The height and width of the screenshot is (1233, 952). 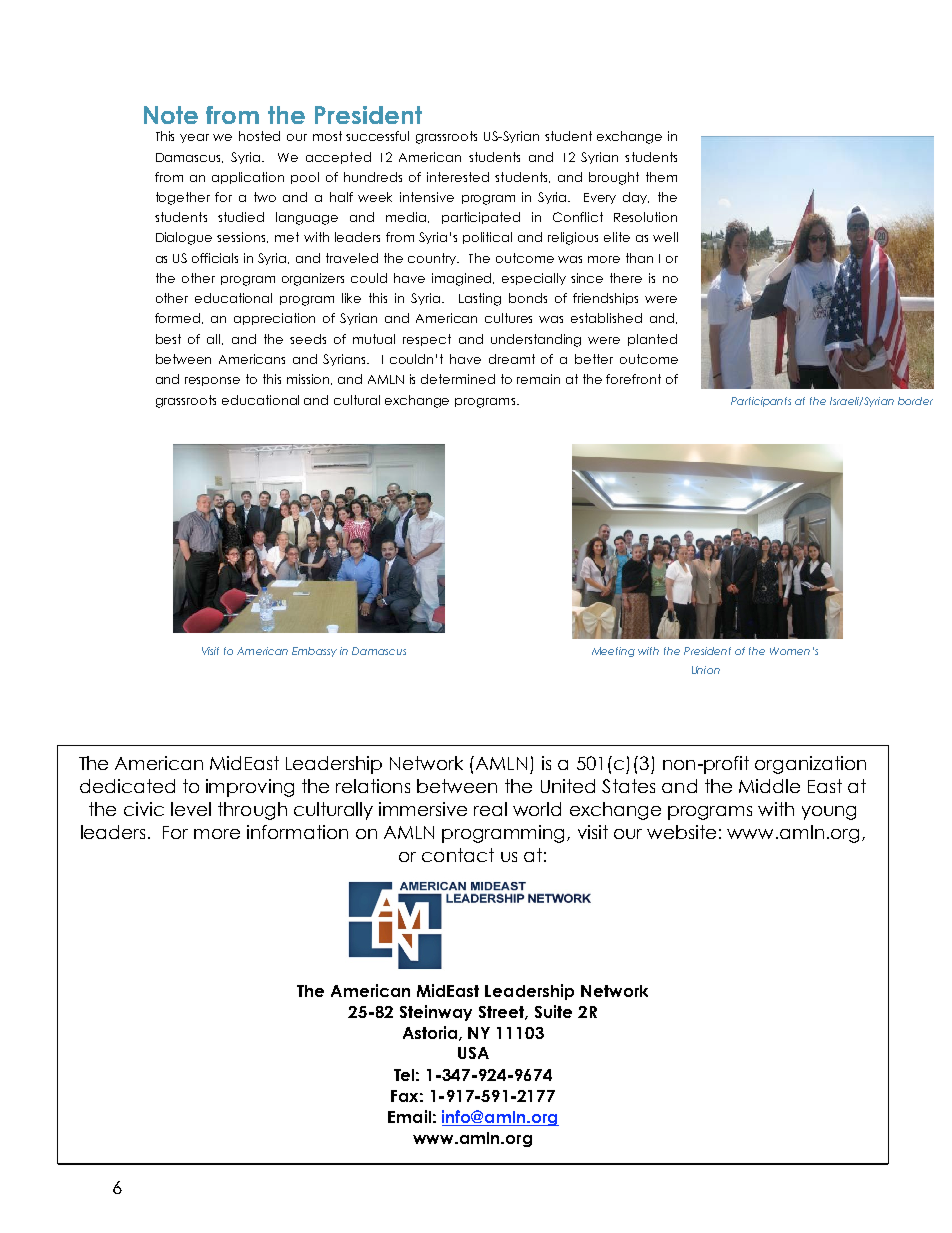 What do you see at coordinates (661, 177) in the screenshot?
I see `them` at bounding box center [661, 177].
